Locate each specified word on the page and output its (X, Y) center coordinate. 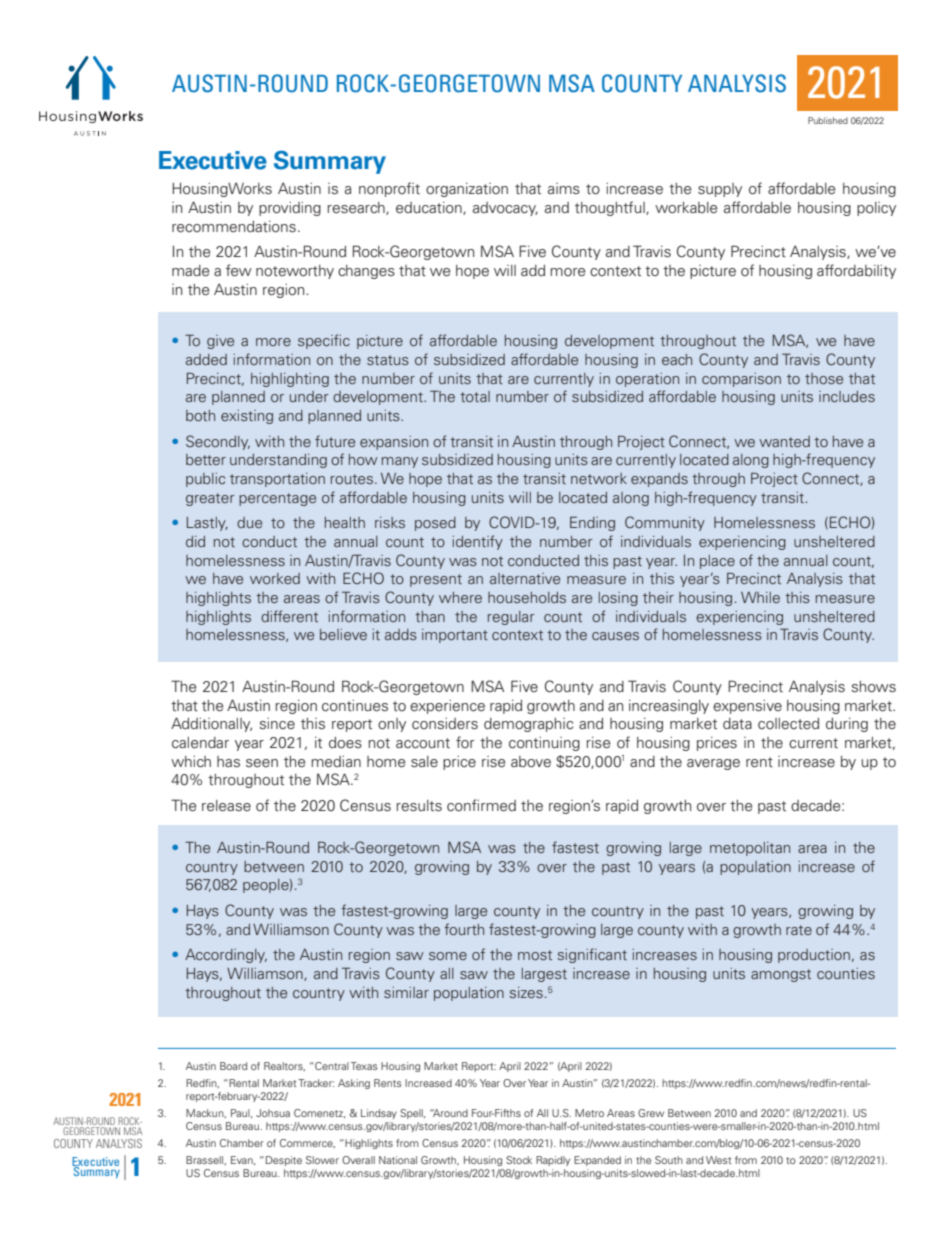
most (535, 955)
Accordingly (226, 956)
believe (343, 634)
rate (799, 930)
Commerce (307, 1143)
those (824, 378)
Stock (519, 1160)
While (760, 597)
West (718, 1160)
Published (828, 120)
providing (290, 209)
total (475, 396)
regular (511, 618)
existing (247, 417)
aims (564, 188)
